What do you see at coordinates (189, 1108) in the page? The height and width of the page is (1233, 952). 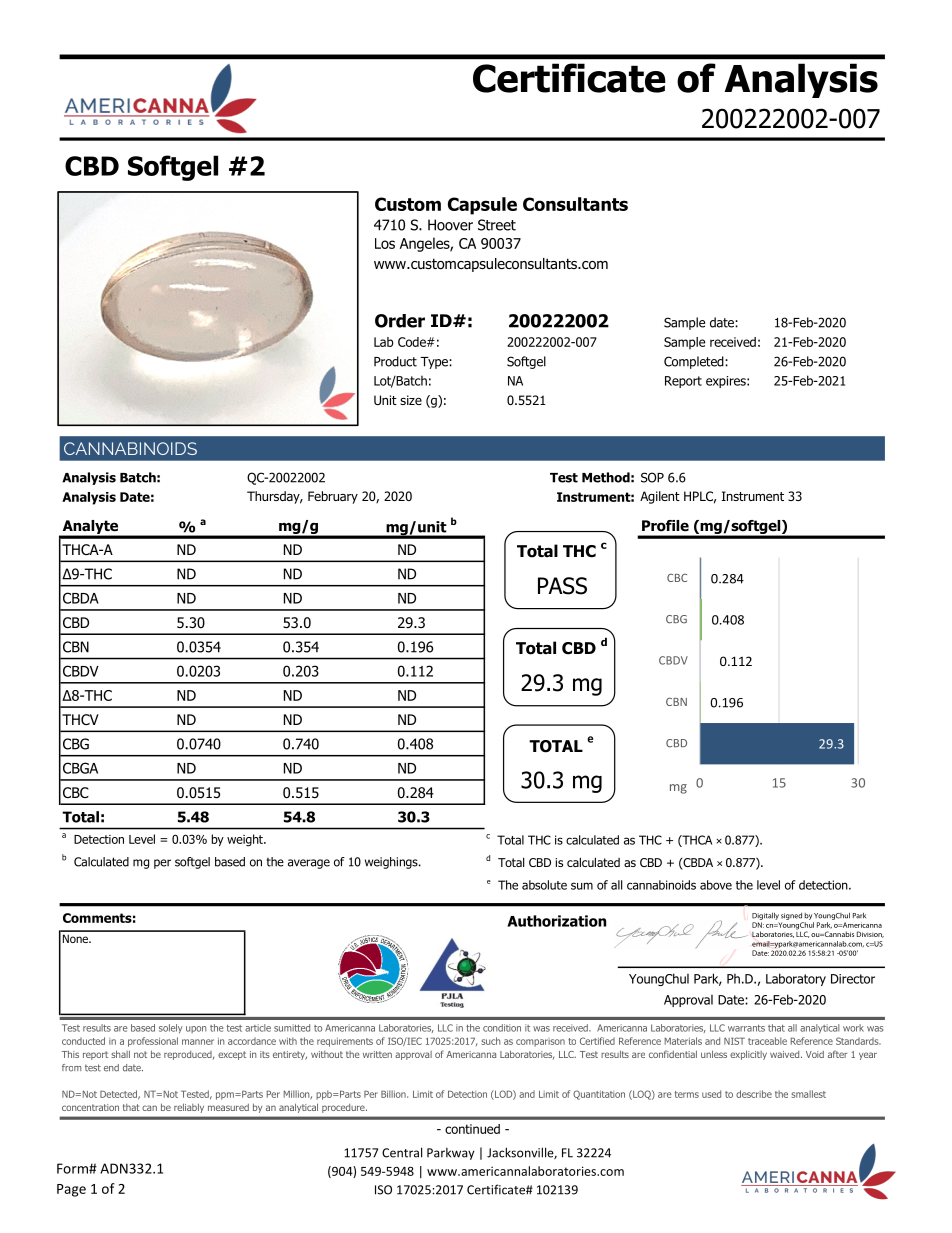 I see `reliably` at bounding box center [189, 1108].
